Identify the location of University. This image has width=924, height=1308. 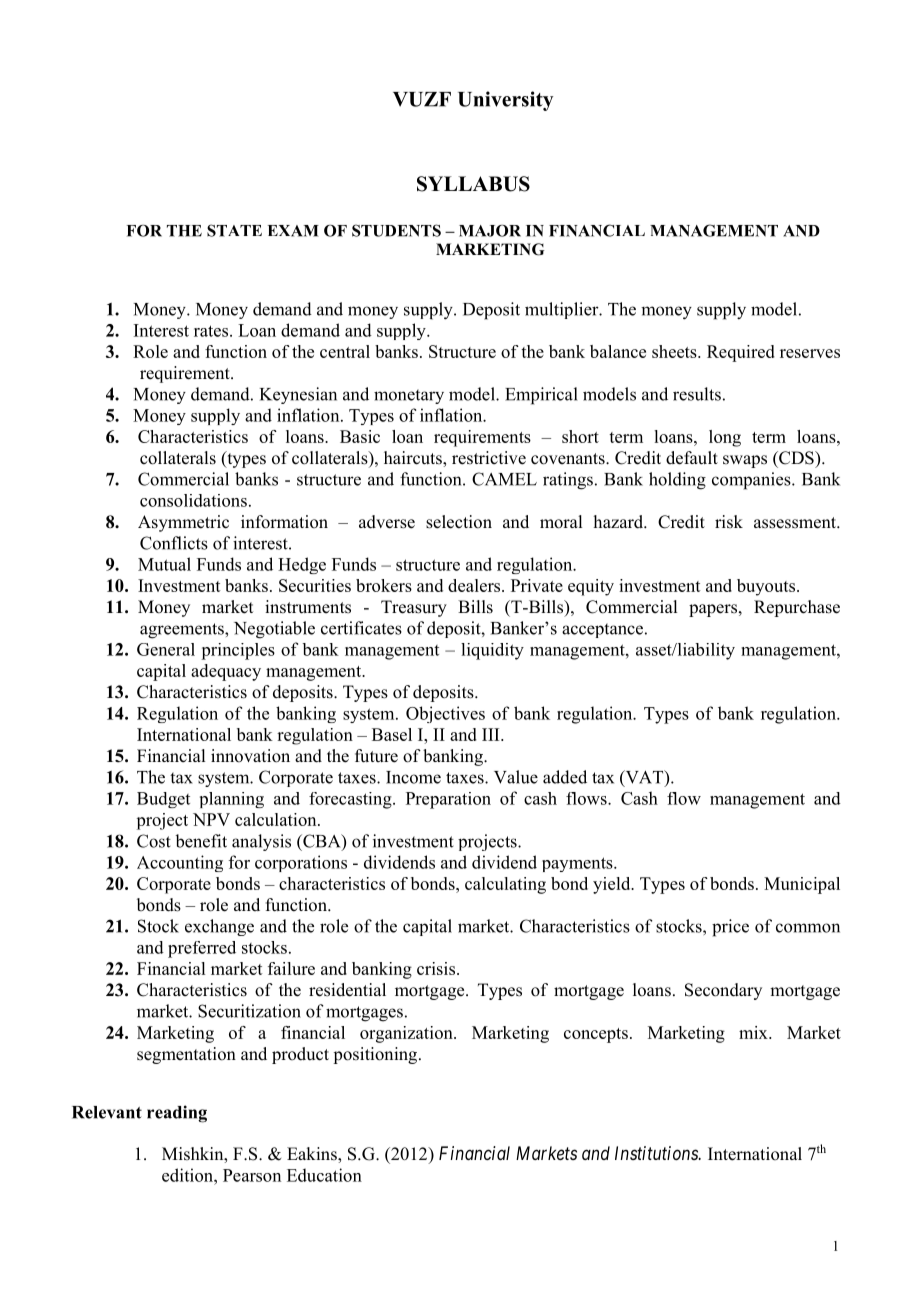
(505, 101).
